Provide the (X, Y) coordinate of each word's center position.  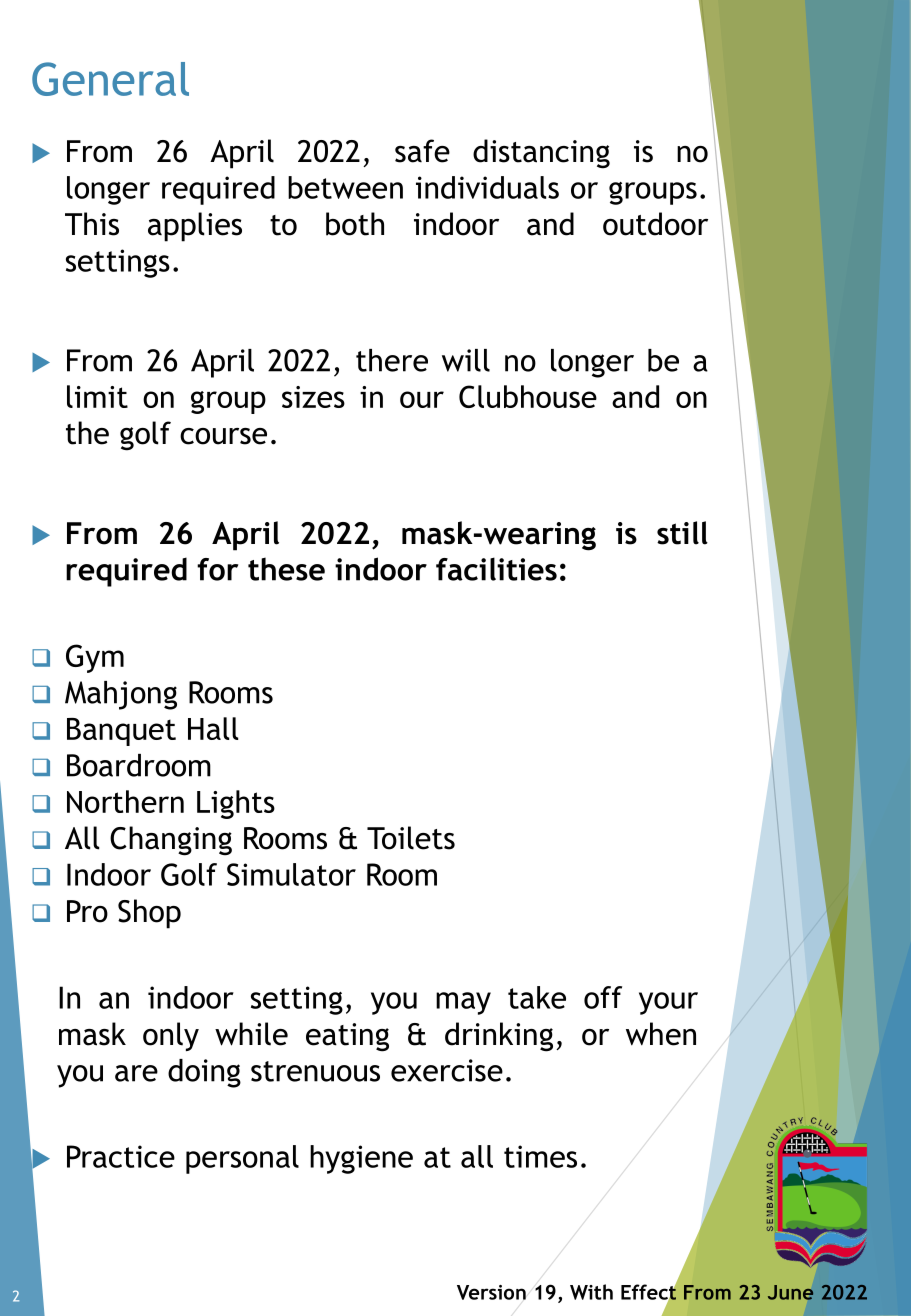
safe (422, 151)
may (463, 1003)
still (682, 533)
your (668, 1003)
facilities (496, 569)
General (110, 79)
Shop (149, 914)
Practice (121, 1156)
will (466, 360)
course (223, 436)
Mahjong (121, 695)
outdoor (655, 224)
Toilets (411, 838)
